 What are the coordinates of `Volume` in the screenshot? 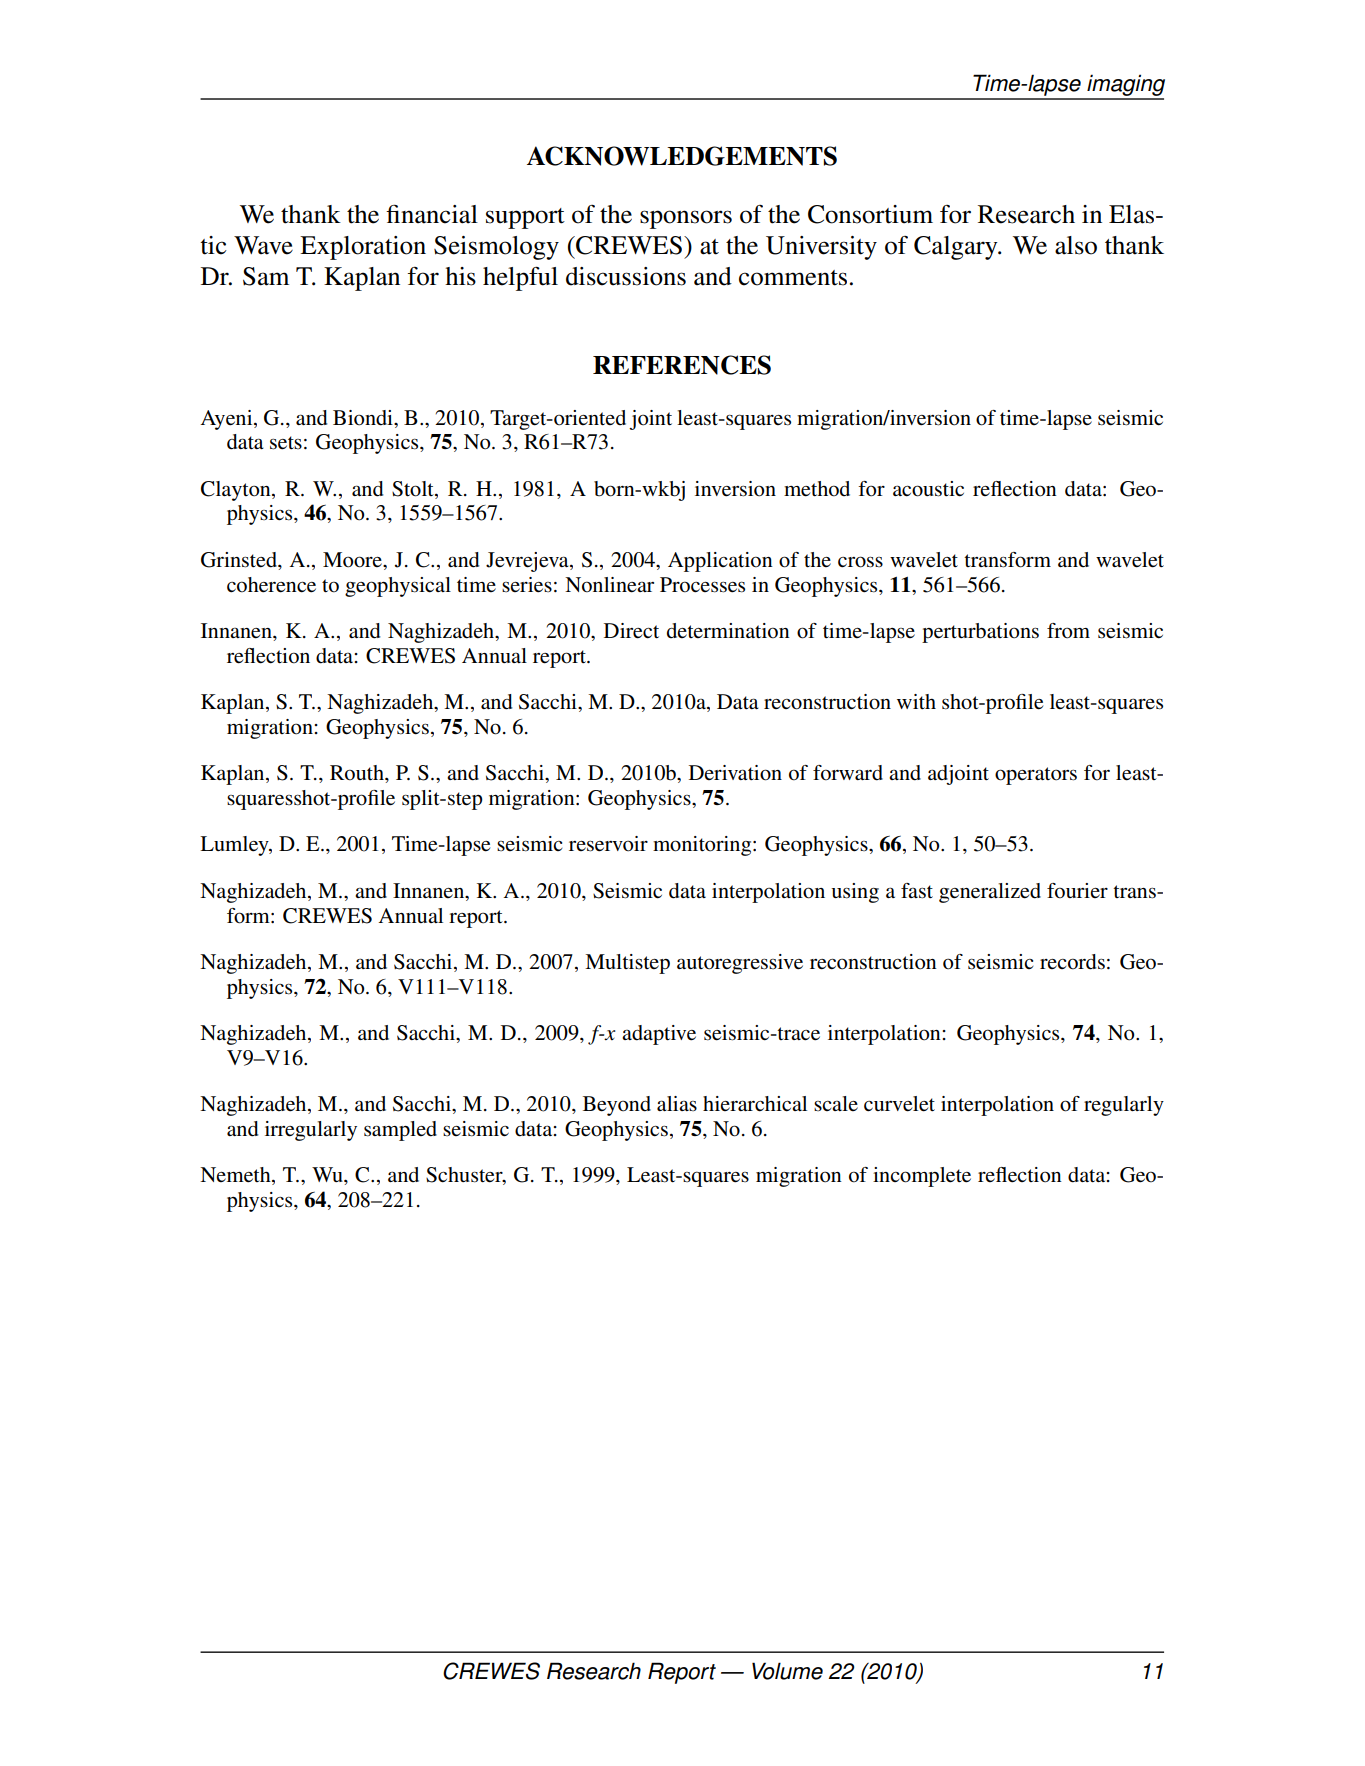 It's located at (787, 1671).
